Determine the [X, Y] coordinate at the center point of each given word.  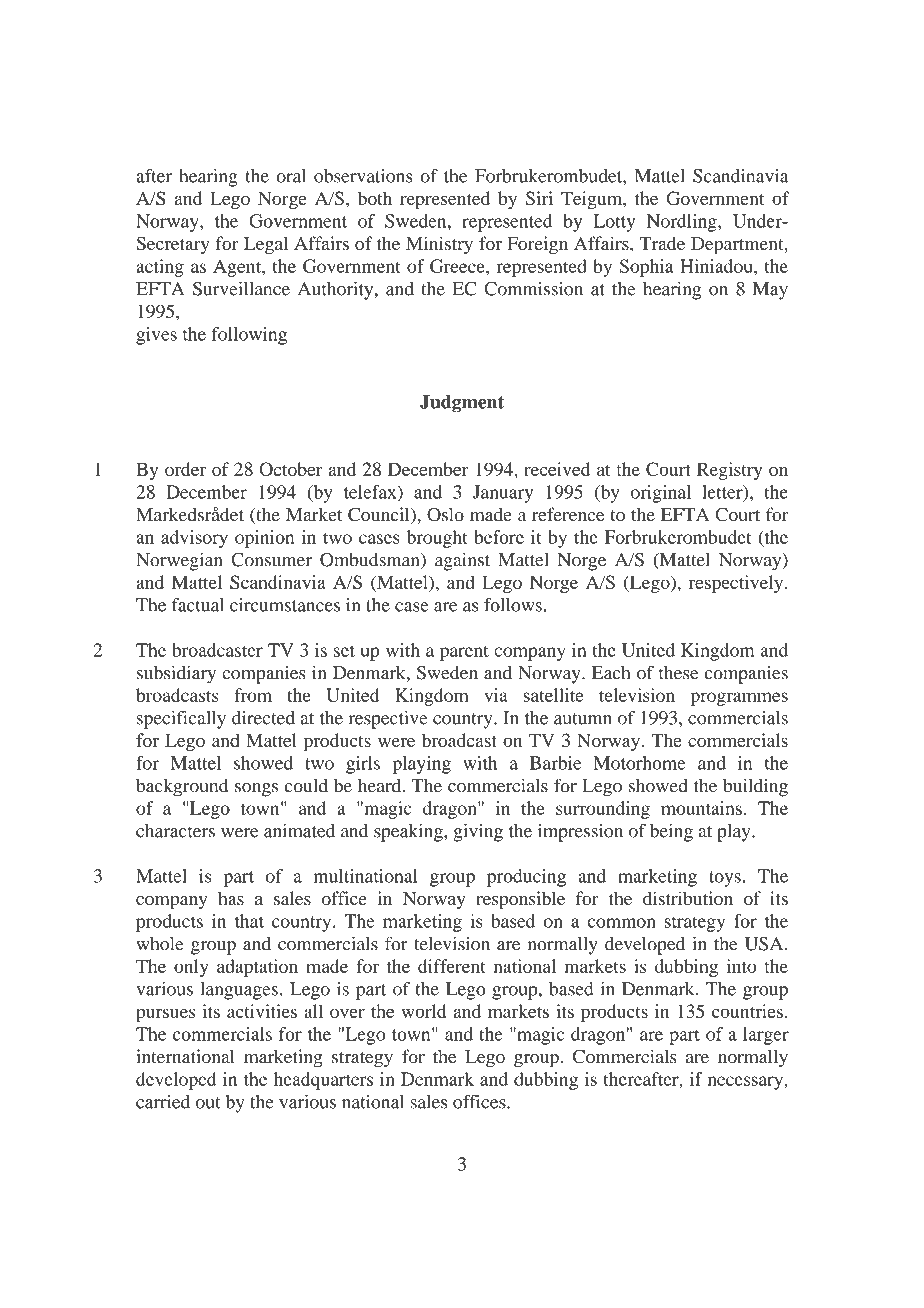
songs [256, 790]
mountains [701, 808]
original [661, 494]
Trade [662, 243]
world [423, 1011]
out [208, 1103]
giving [478, 832]
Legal [266, 245]
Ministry [439, 245]
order [185, 469]
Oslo [445, 514]
